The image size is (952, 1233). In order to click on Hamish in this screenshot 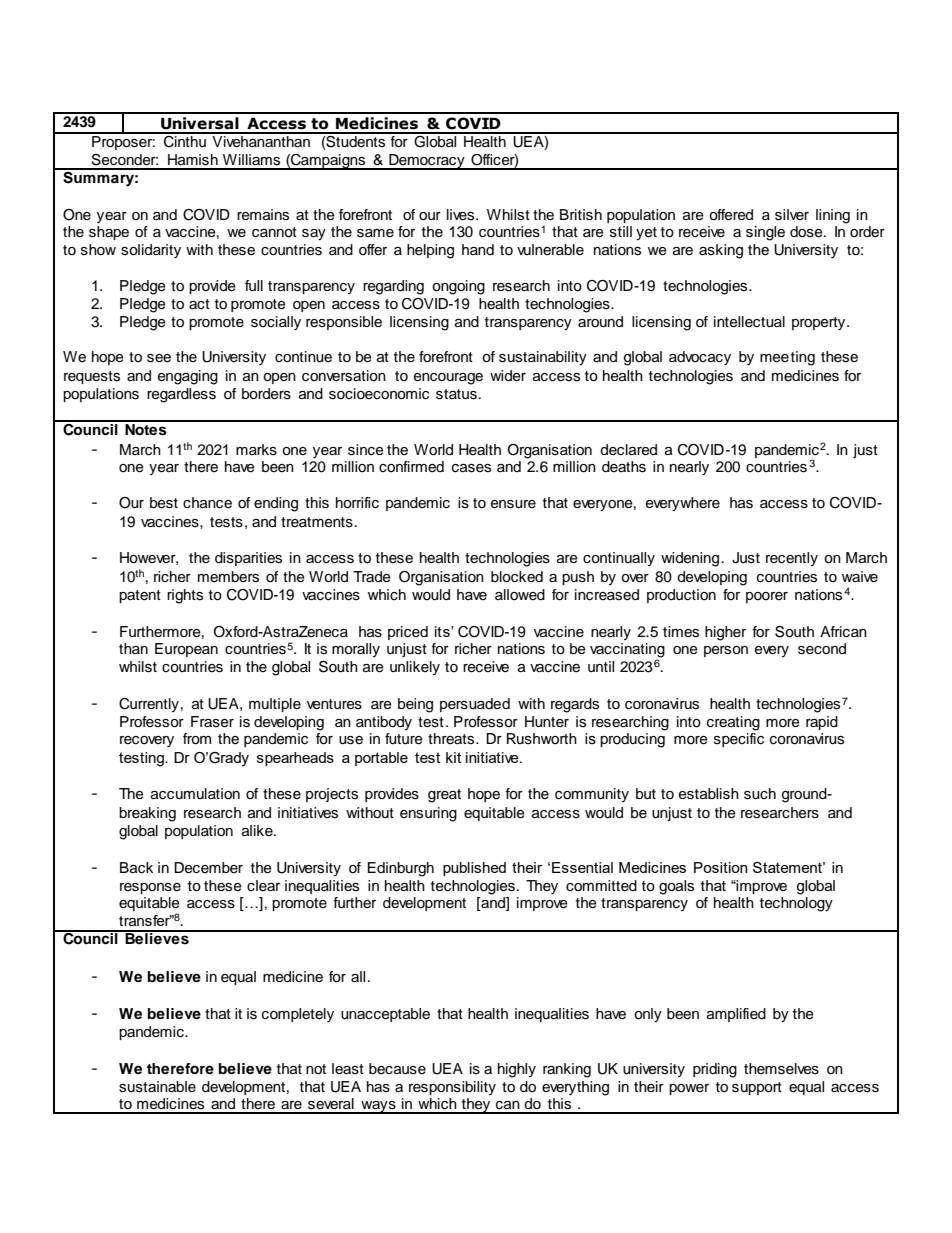, I will do `click(193, 160)`.
